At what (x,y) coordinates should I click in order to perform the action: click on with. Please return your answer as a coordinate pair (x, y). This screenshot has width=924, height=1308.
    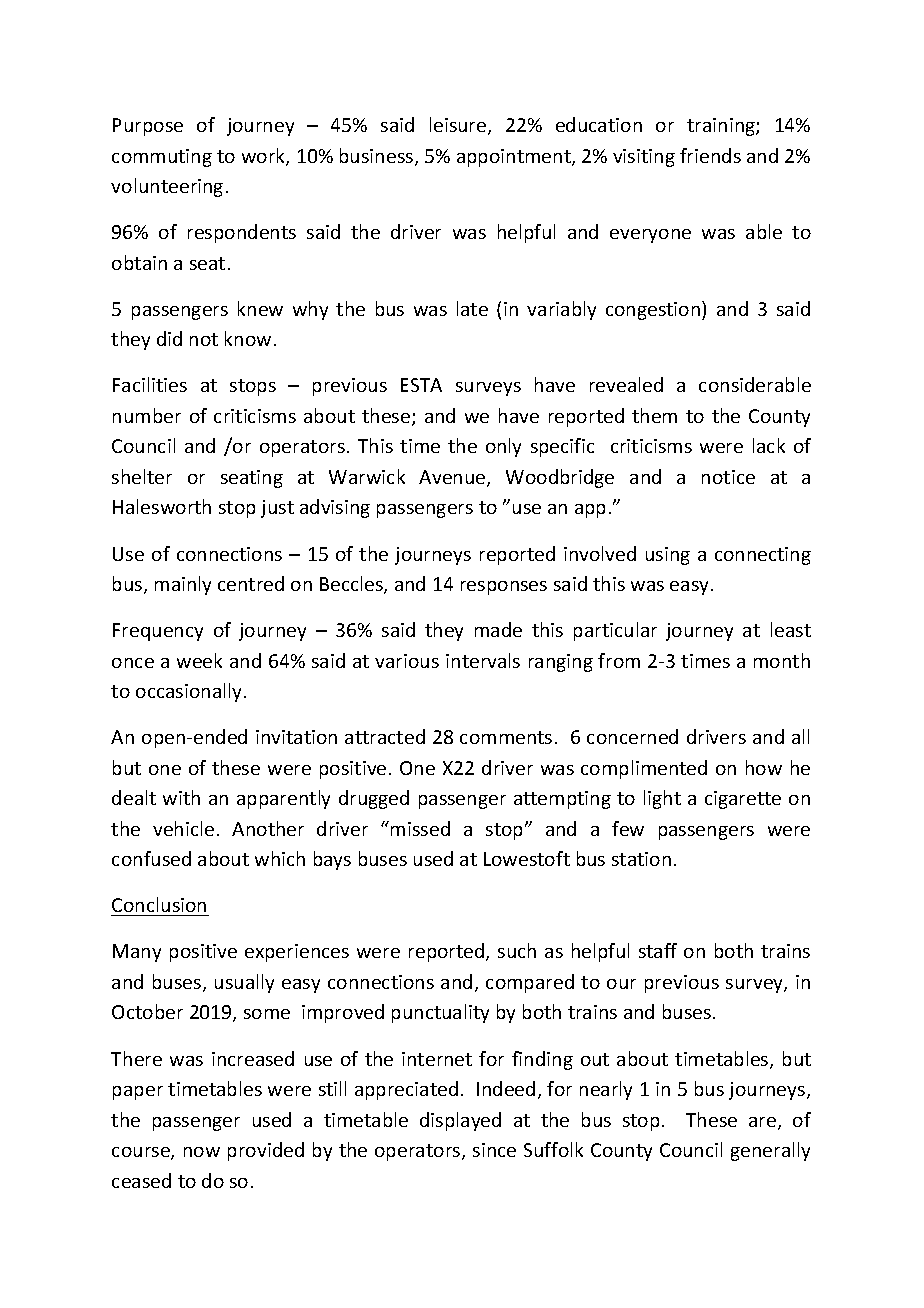
    Looking at the image, I should click on (181, 797).
